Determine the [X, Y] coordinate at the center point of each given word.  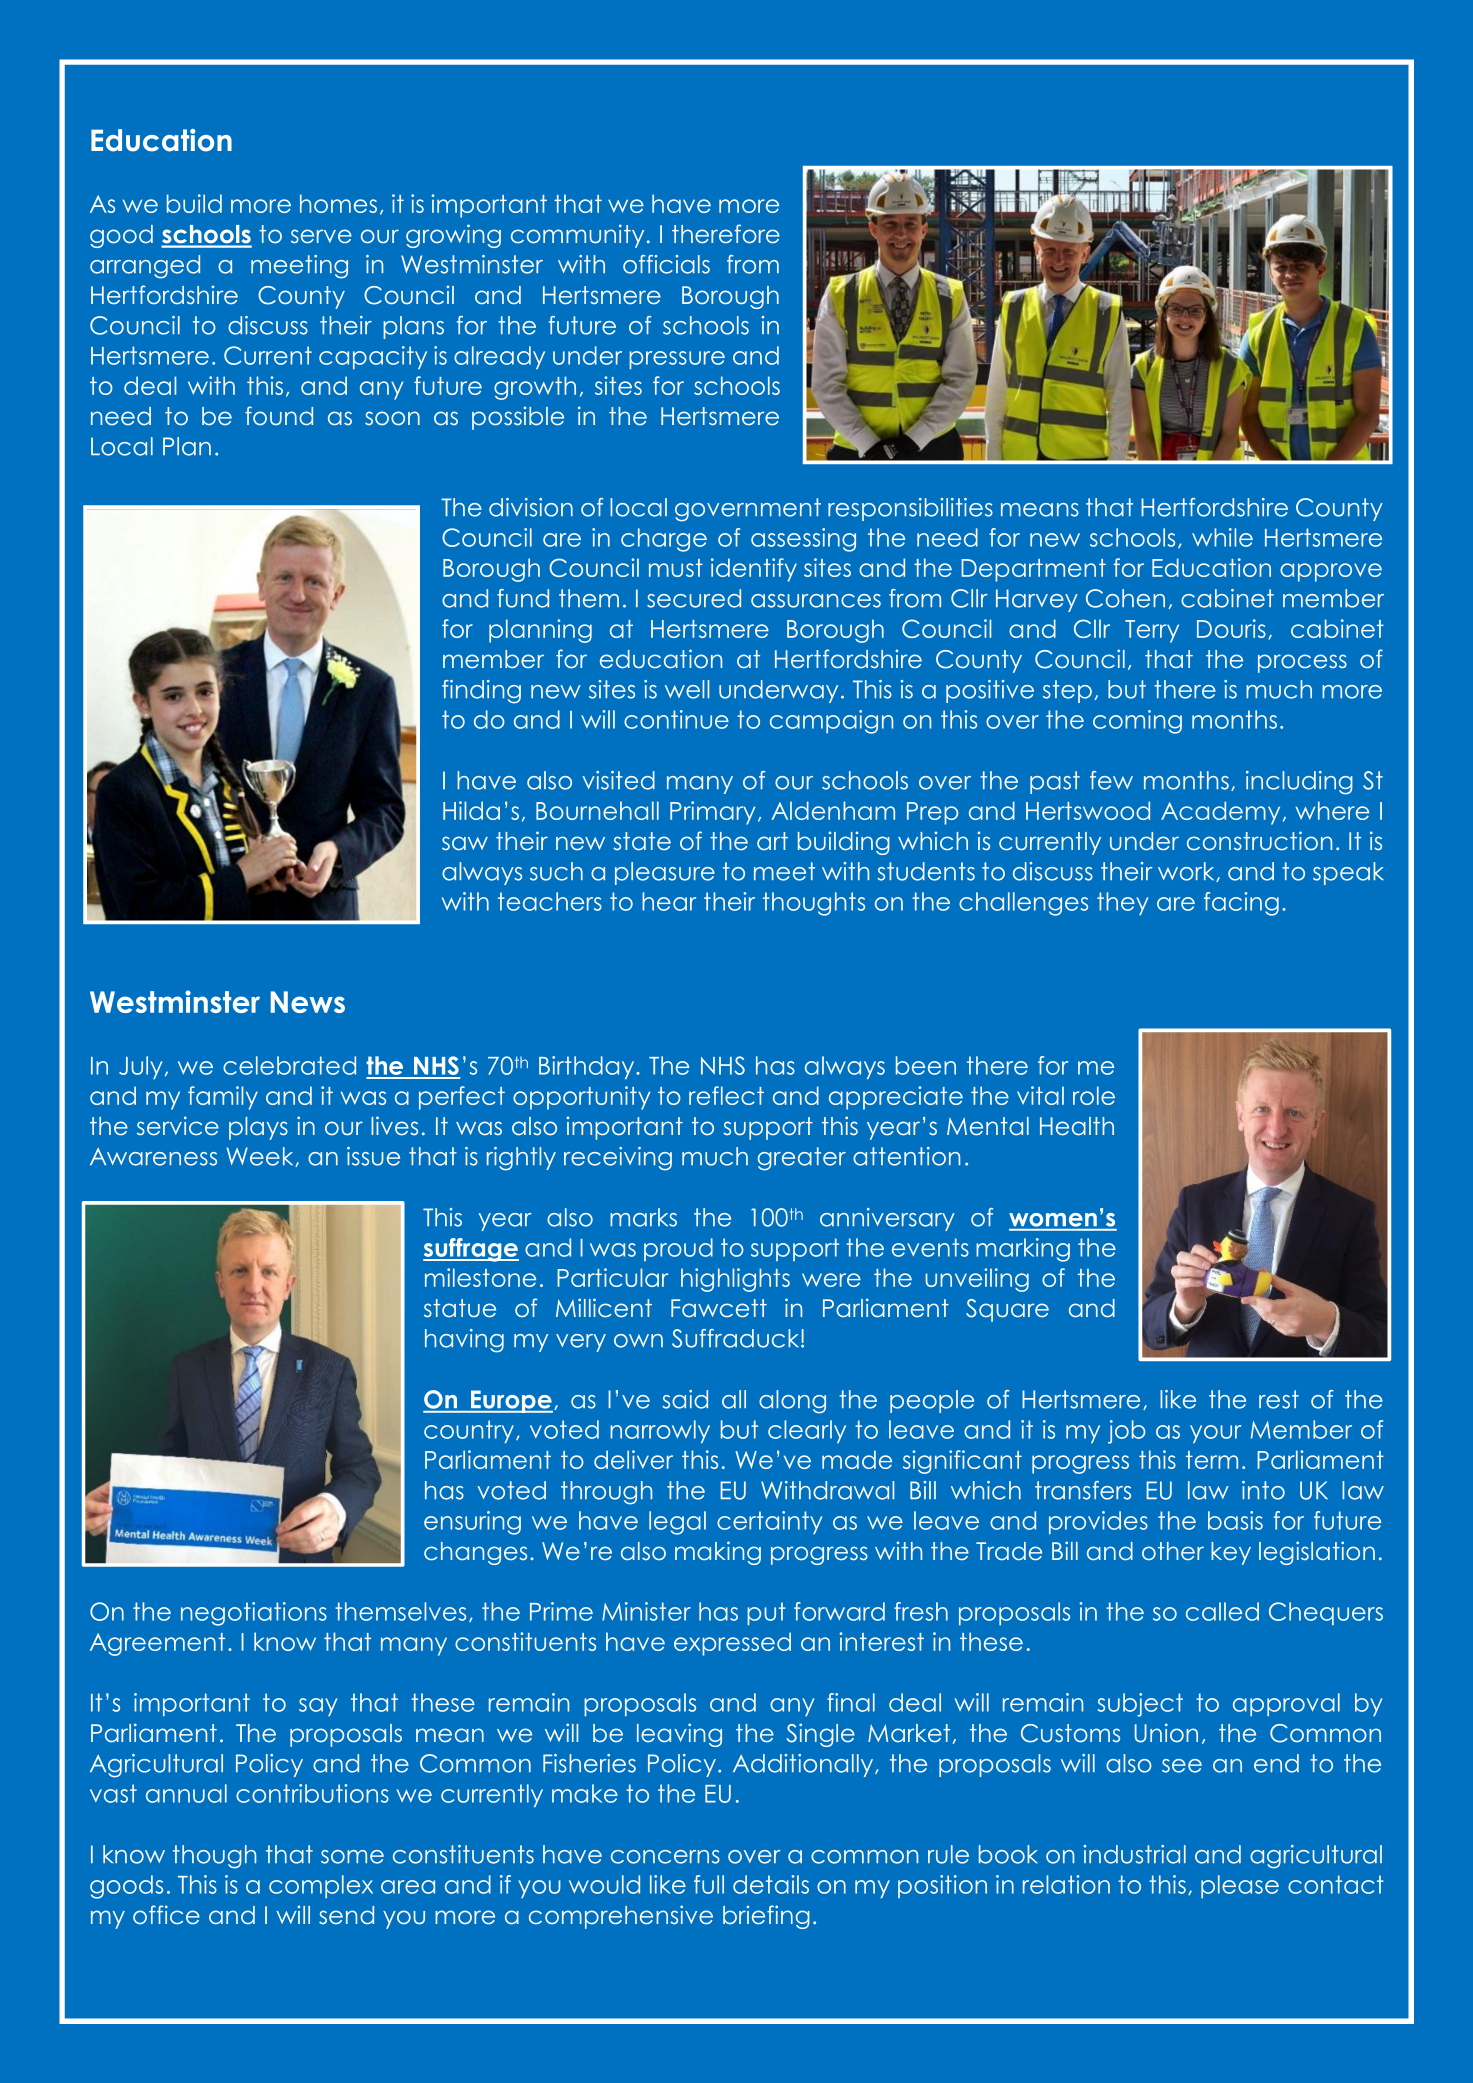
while [1222, 537]
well [687, 689]
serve [321, 236]
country [470, 1431]
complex [321, 1886]
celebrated [289, 1065]
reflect [726, 1095]
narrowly [660, 1431]
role [1094, 1095]
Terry [1152, 631]
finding [481, 692]
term [1212, 1460]
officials [666, 264]
